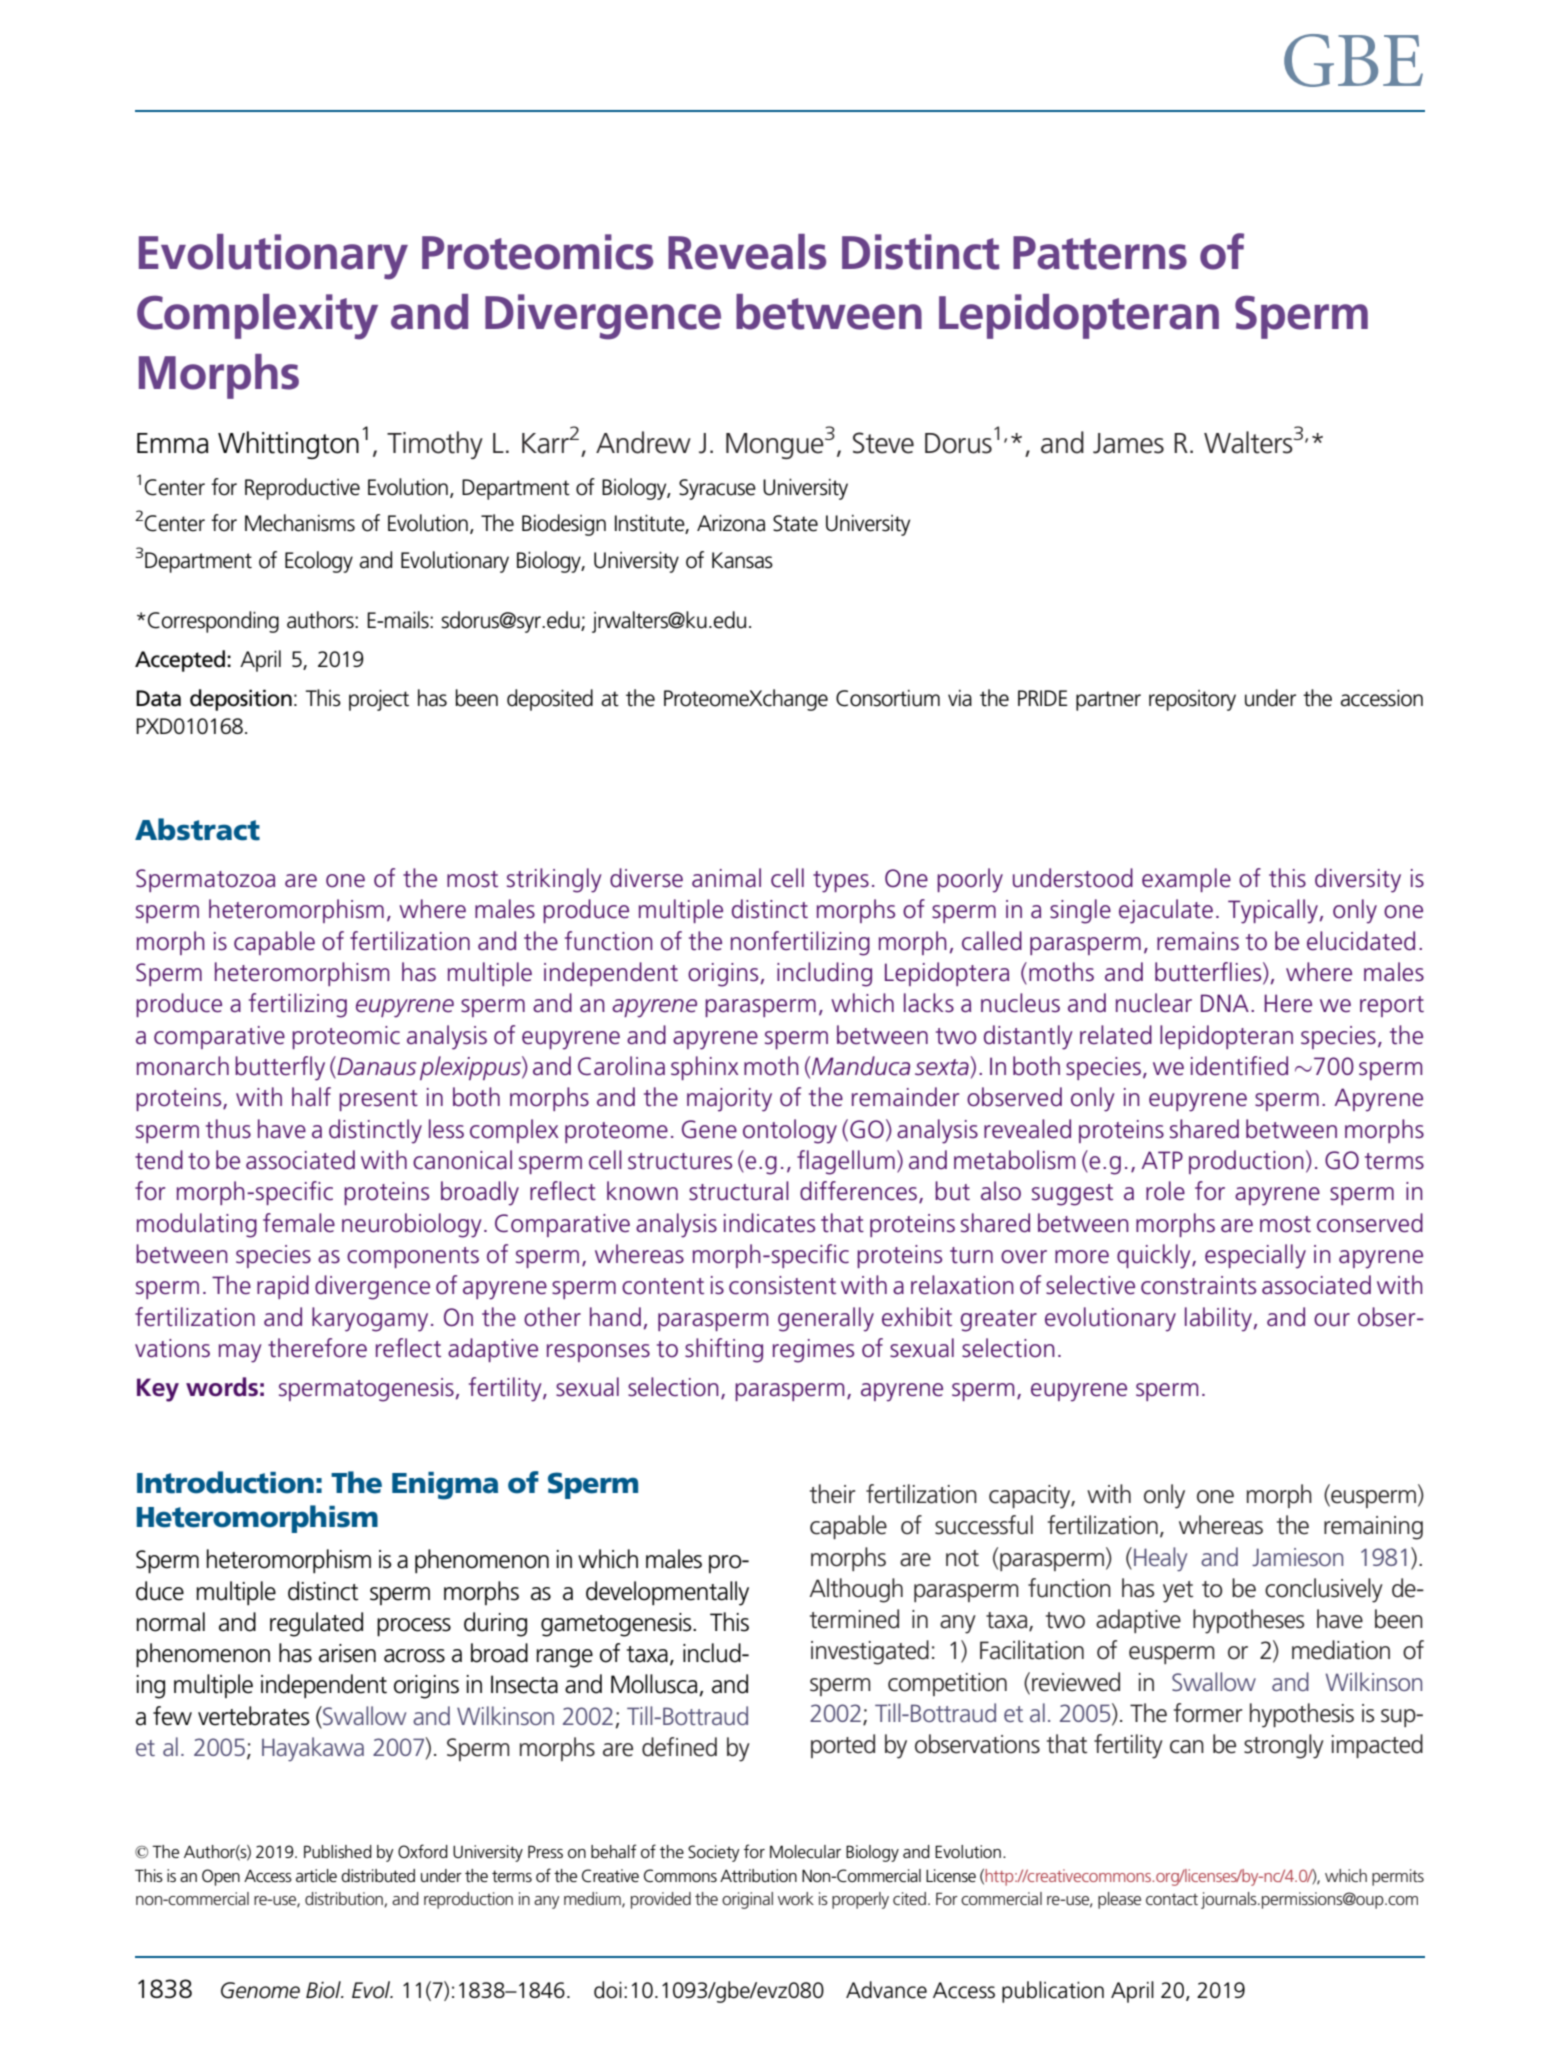 Image resolution: width=1553 pixels, height=2071 pixels. Describe the element at coordinates (1239, 1066) in the screenshot. I see `identified` at that location.
